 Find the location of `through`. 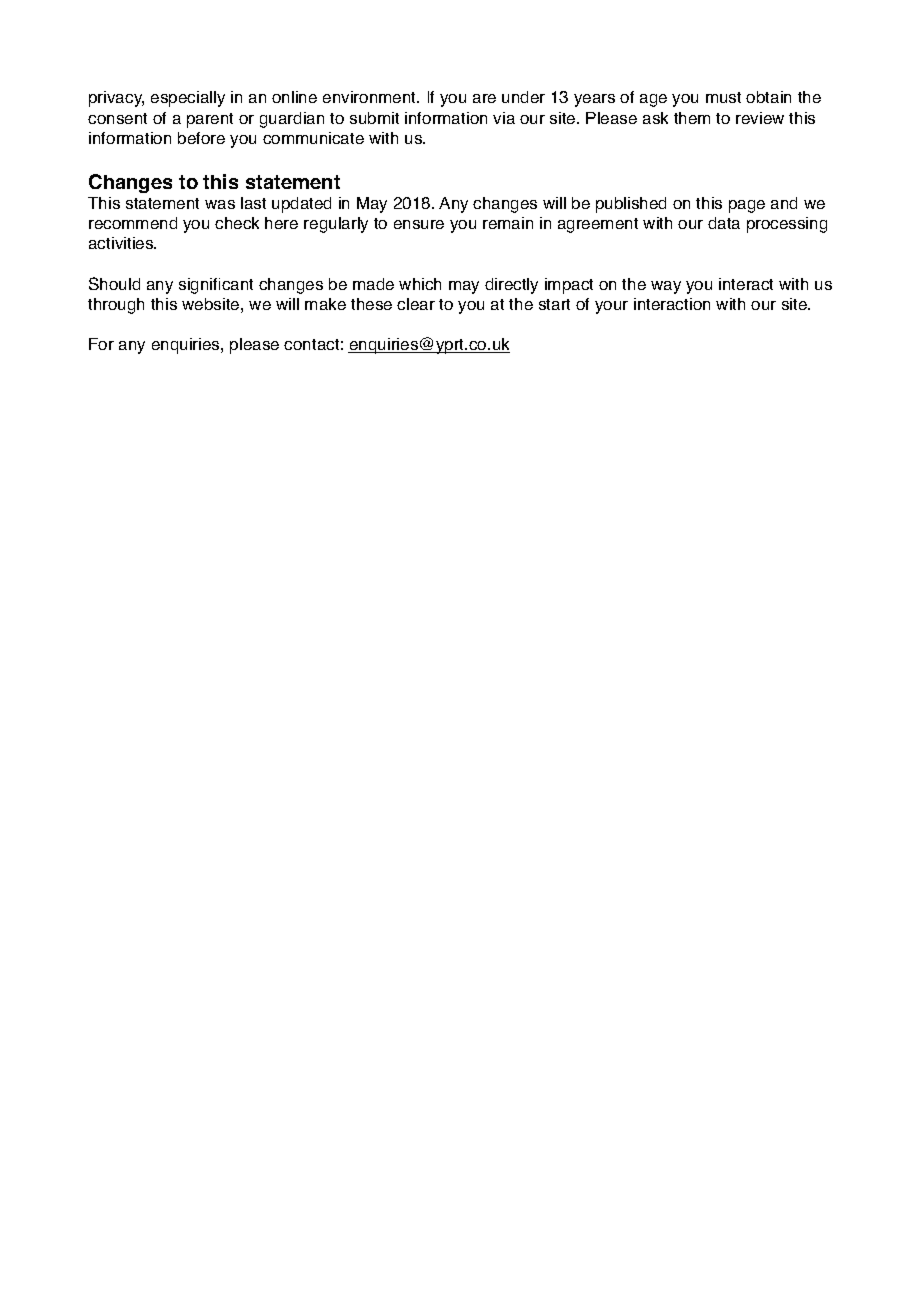

through is located at coordinates (116, 306).
